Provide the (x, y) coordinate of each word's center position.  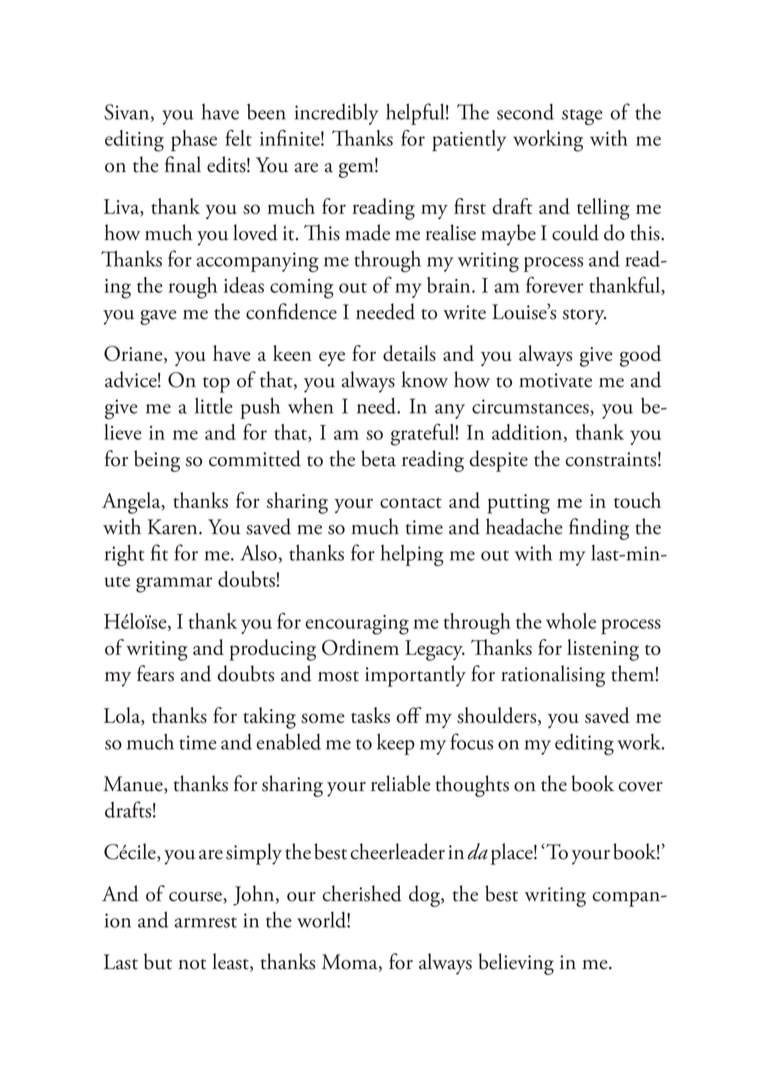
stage (582, 117)
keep (396, 744)
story (584, 317)
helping (412, 555)
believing (516, 964)
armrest (206, 922)
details (409, 353)
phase (194, 141)
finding (599, 529)
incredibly (336, 114)
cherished (362, 893)
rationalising (553, 676)
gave (158, 317)
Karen (174, 527)
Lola (123, 716)
